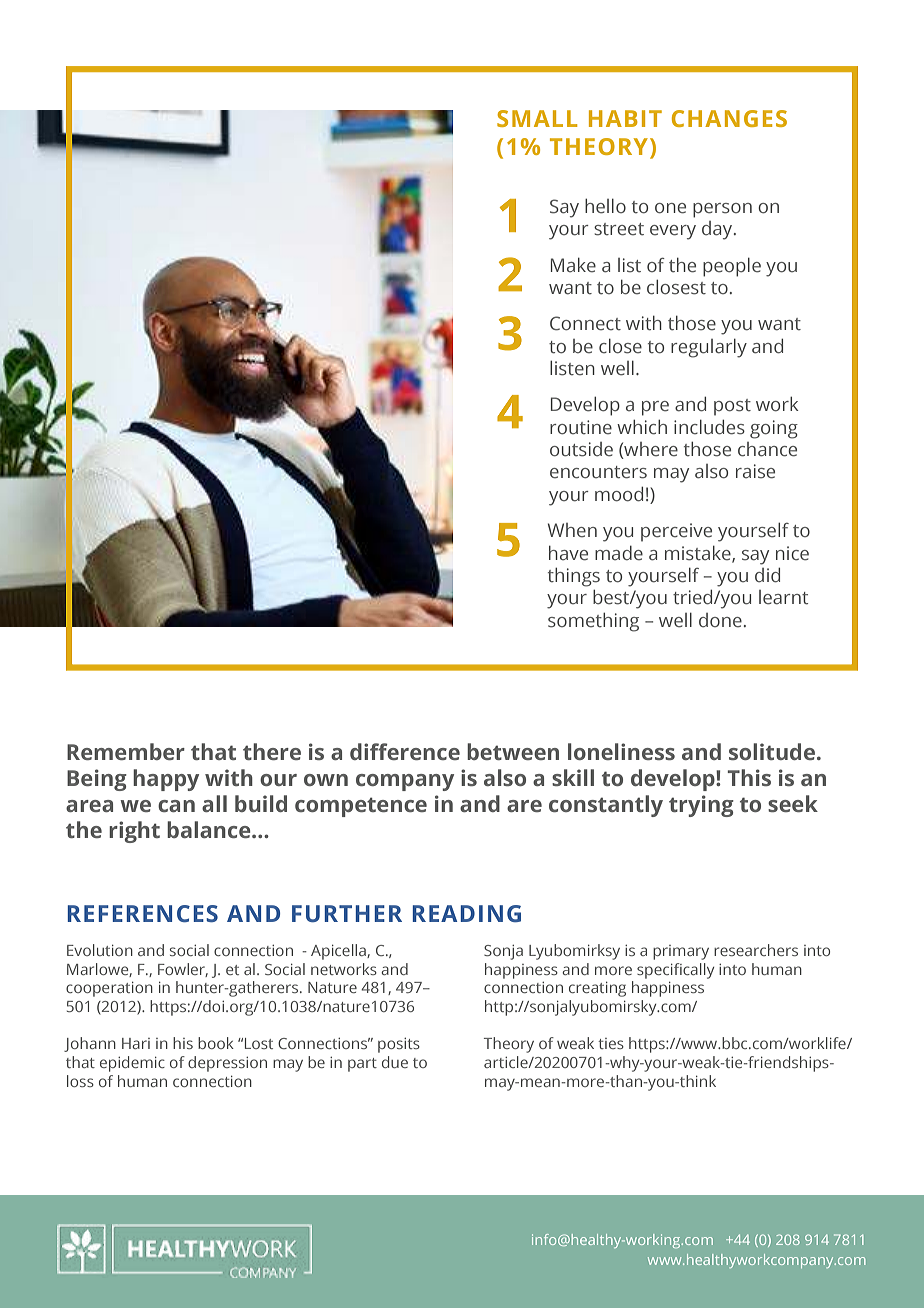  I want to click on CHANGES, so click(729, 118).
